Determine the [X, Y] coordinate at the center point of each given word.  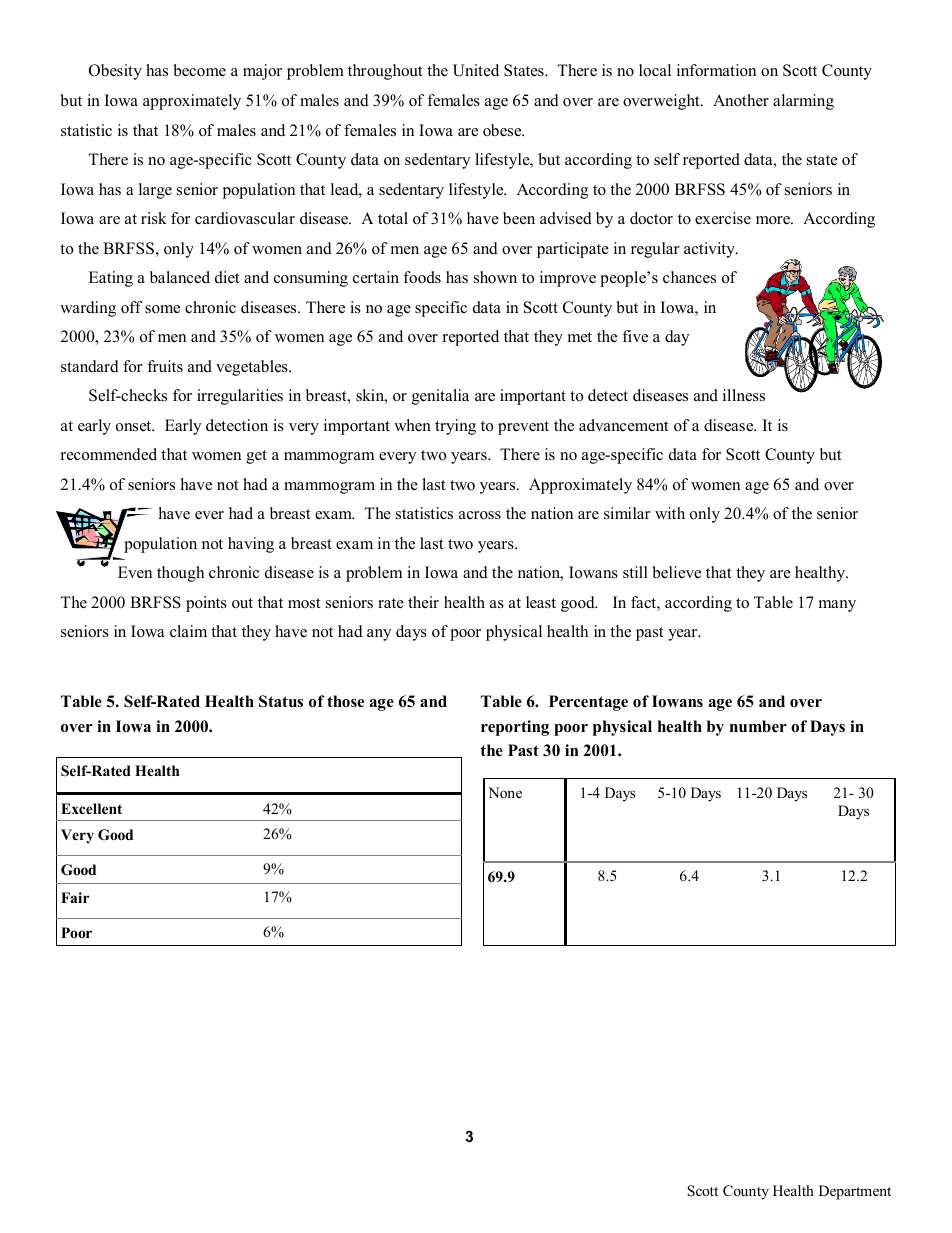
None [505, 792]
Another [741, 100]
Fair [75, 897]
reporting [515, 728]
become [200, 70]
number [758, 726]
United [476, 70]
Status [281, 701]
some [162, 309]
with [670, 513]
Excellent [91, 808]
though [180, 574]
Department [855, 1192]
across [480, 515]
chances [689, 277]
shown [495, 277]
